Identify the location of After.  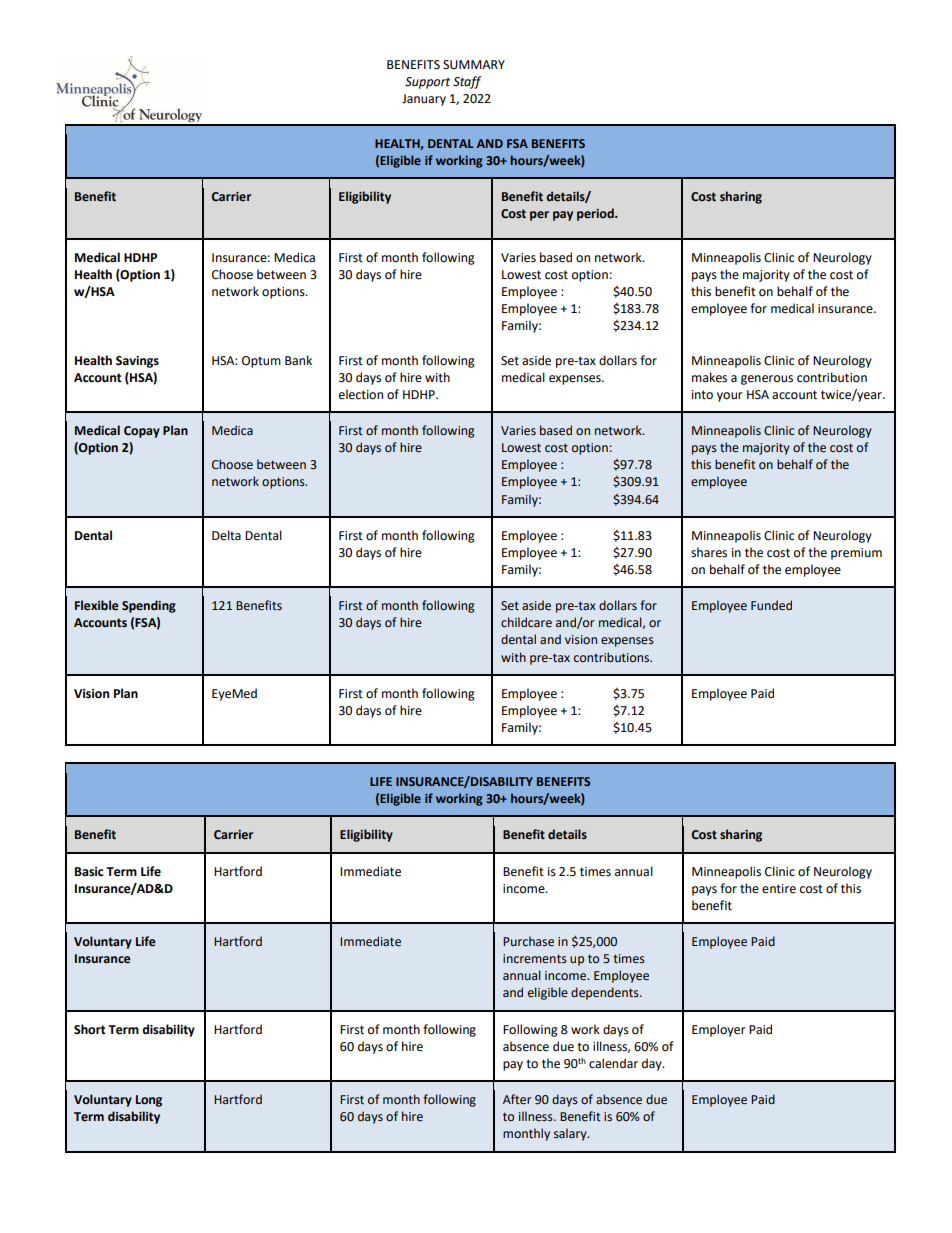
(517, 1099).
